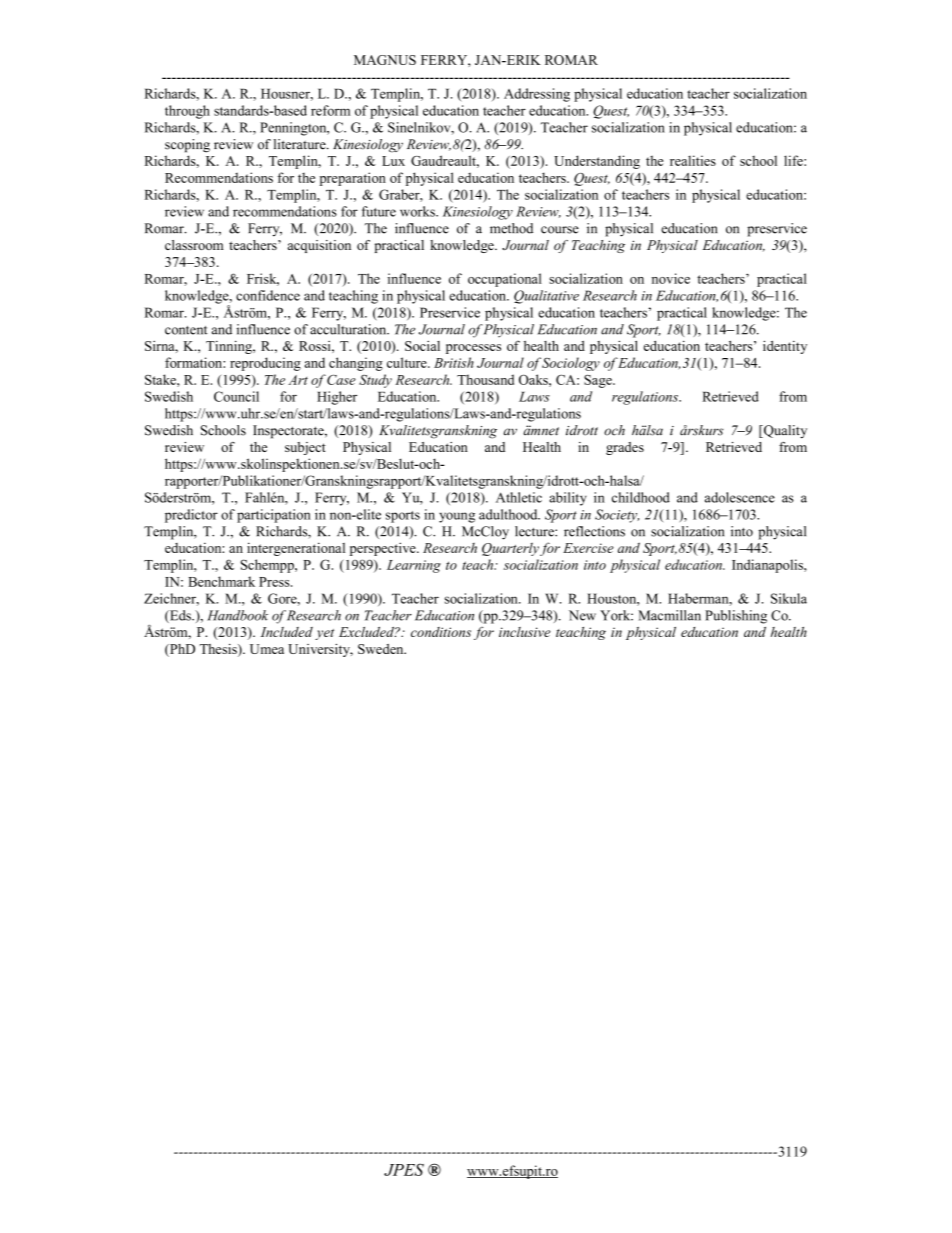 Image resolution: width=952 pixels, height=1233 pixels. I want to click on Included, so click(287, 632).
